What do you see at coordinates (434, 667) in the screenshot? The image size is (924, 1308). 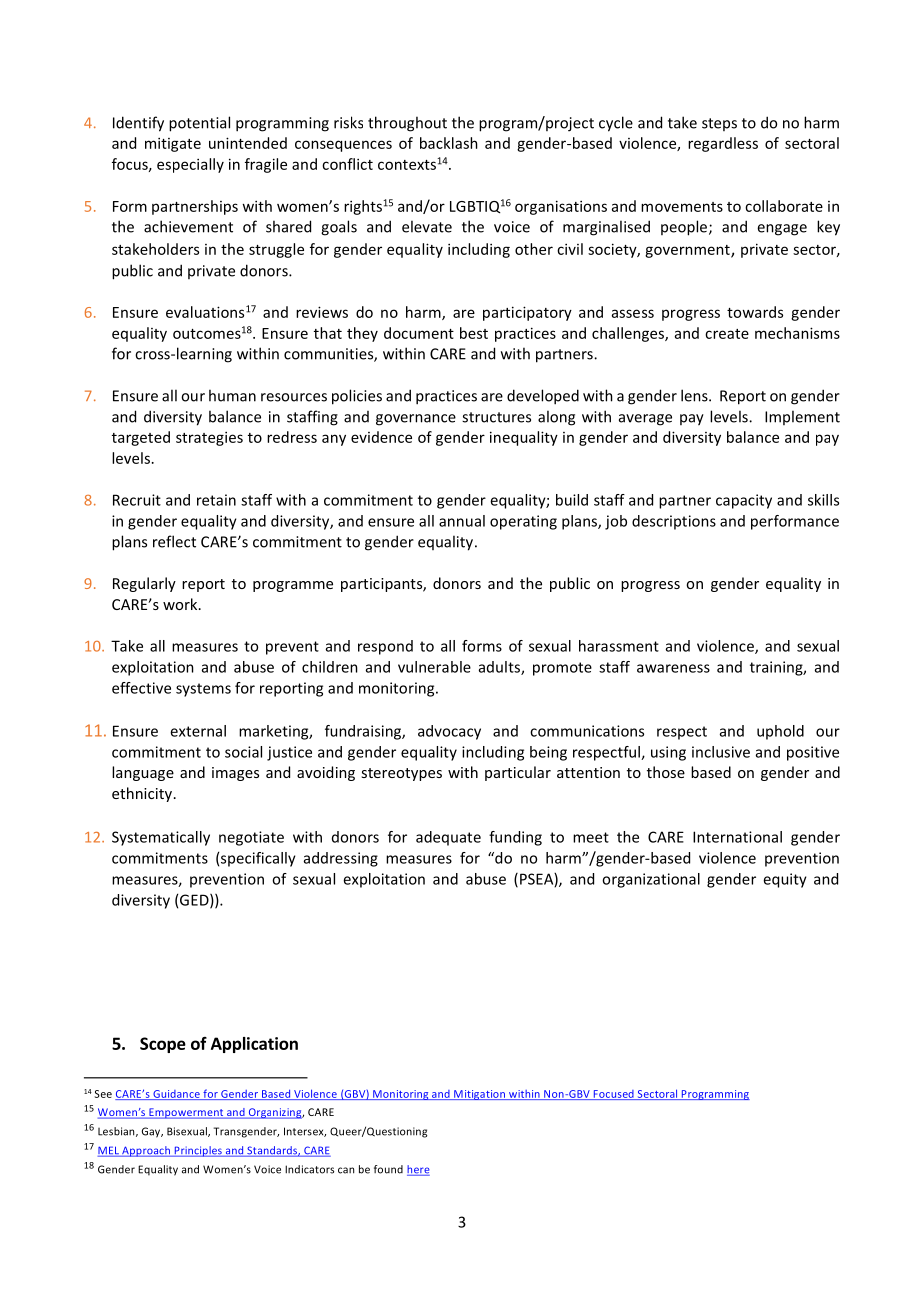 I see `vulnerable` at bounding box center [434, 667].
